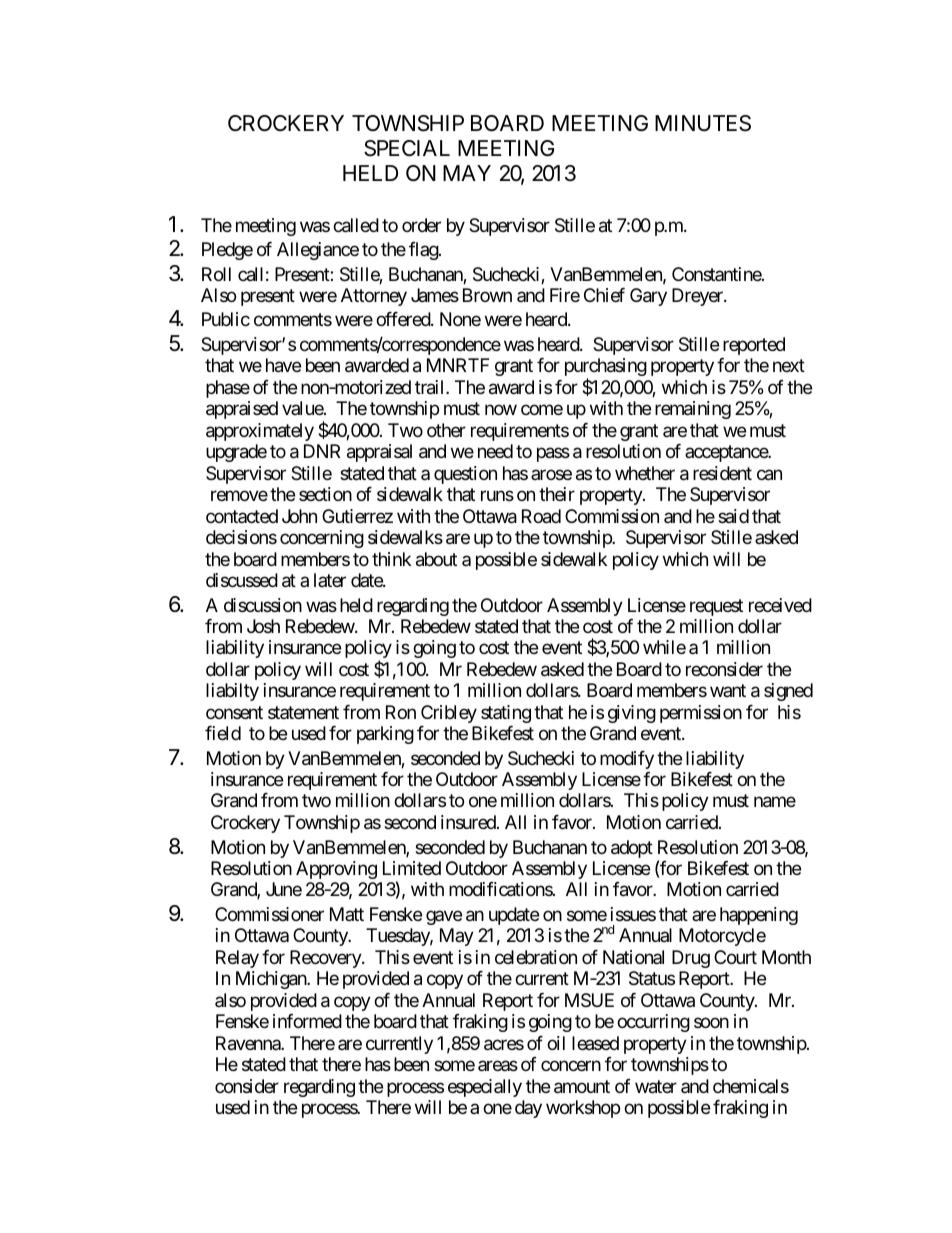  I want to click on Ravenna, so click(249, 1043).
